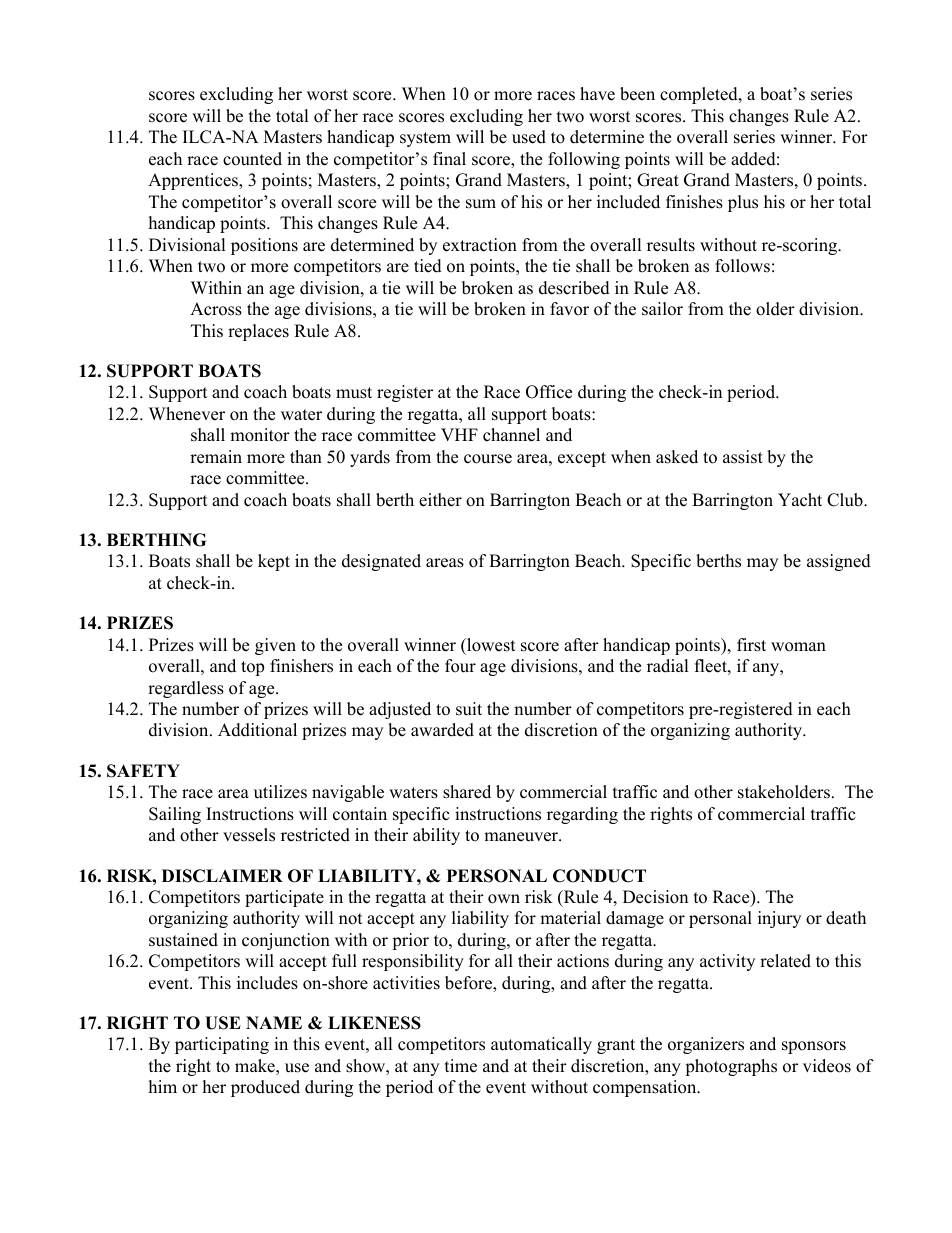  What do you see at coordinates (274, 562) in the document?
I see `kept` at bounding box center [274, 562].
